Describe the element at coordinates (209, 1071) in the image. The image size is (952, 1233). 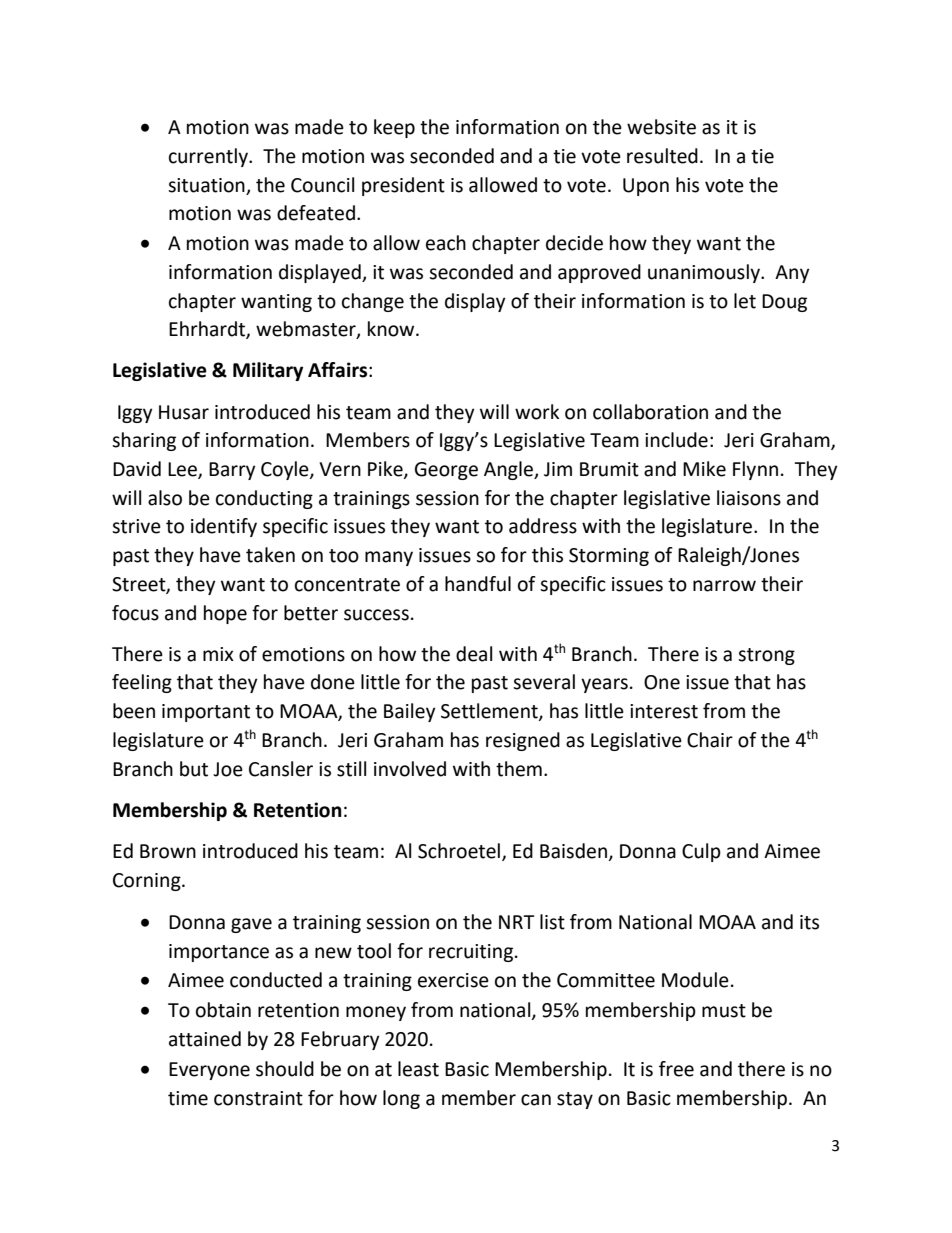
I see `Everyone` at that location.
